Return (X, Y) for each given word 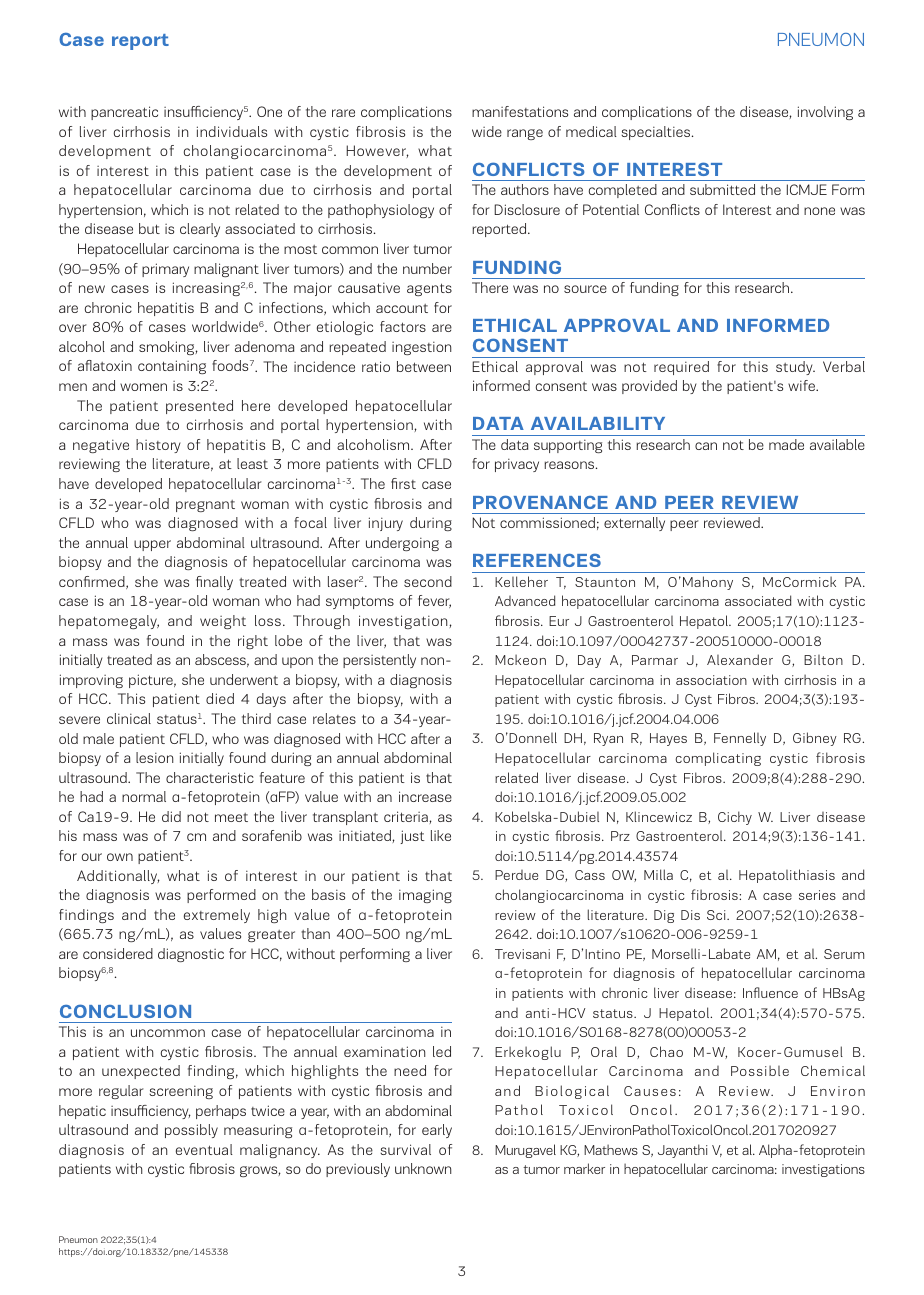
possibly (191, 1131)
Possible (760, 1070)
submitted (722, 189)
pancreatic (124, 113)
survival (405, 1149)
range (525, 134)
